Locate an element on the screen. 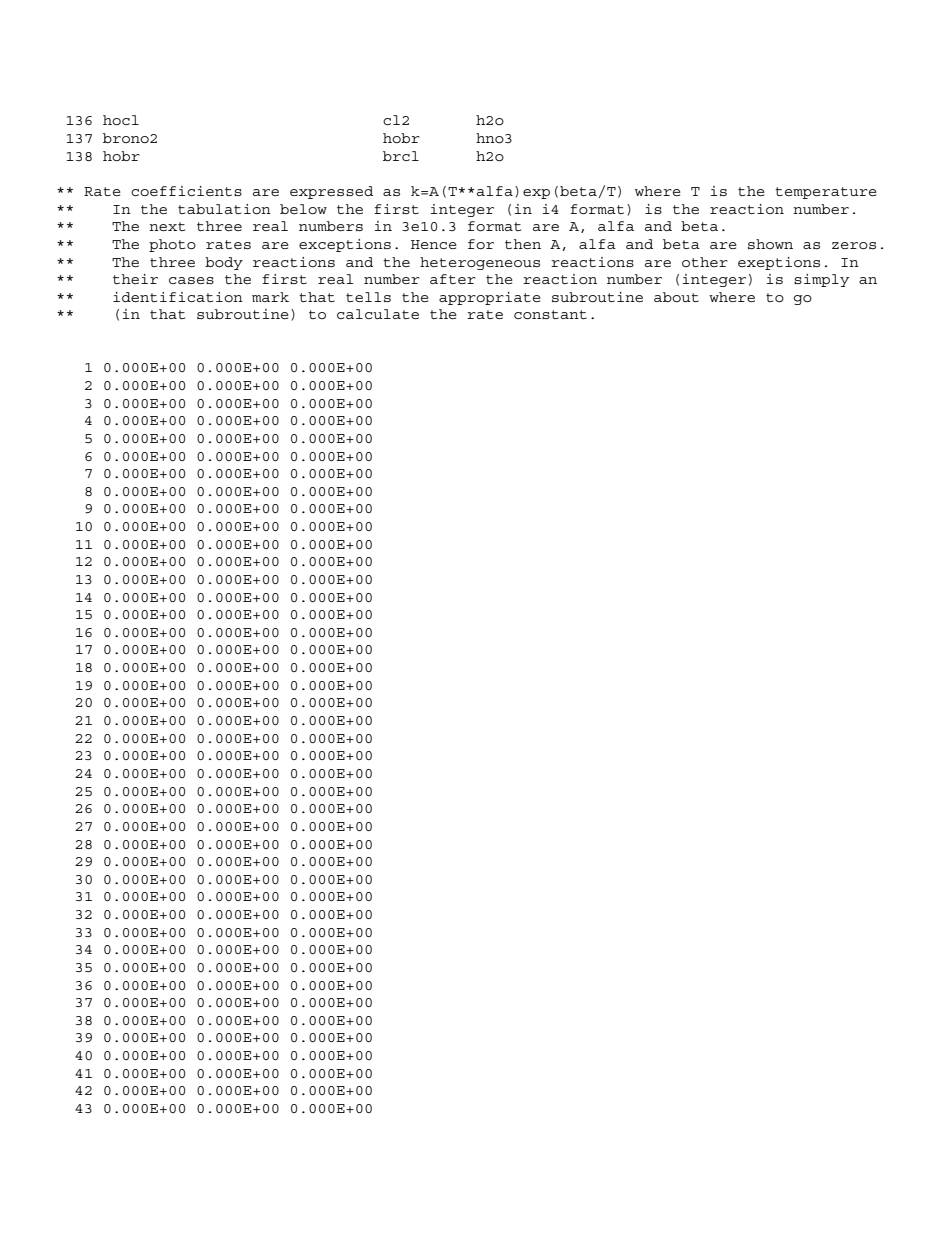 This screenshot has width=952, height=1233. expressed is located at coordinates (331, 192).
